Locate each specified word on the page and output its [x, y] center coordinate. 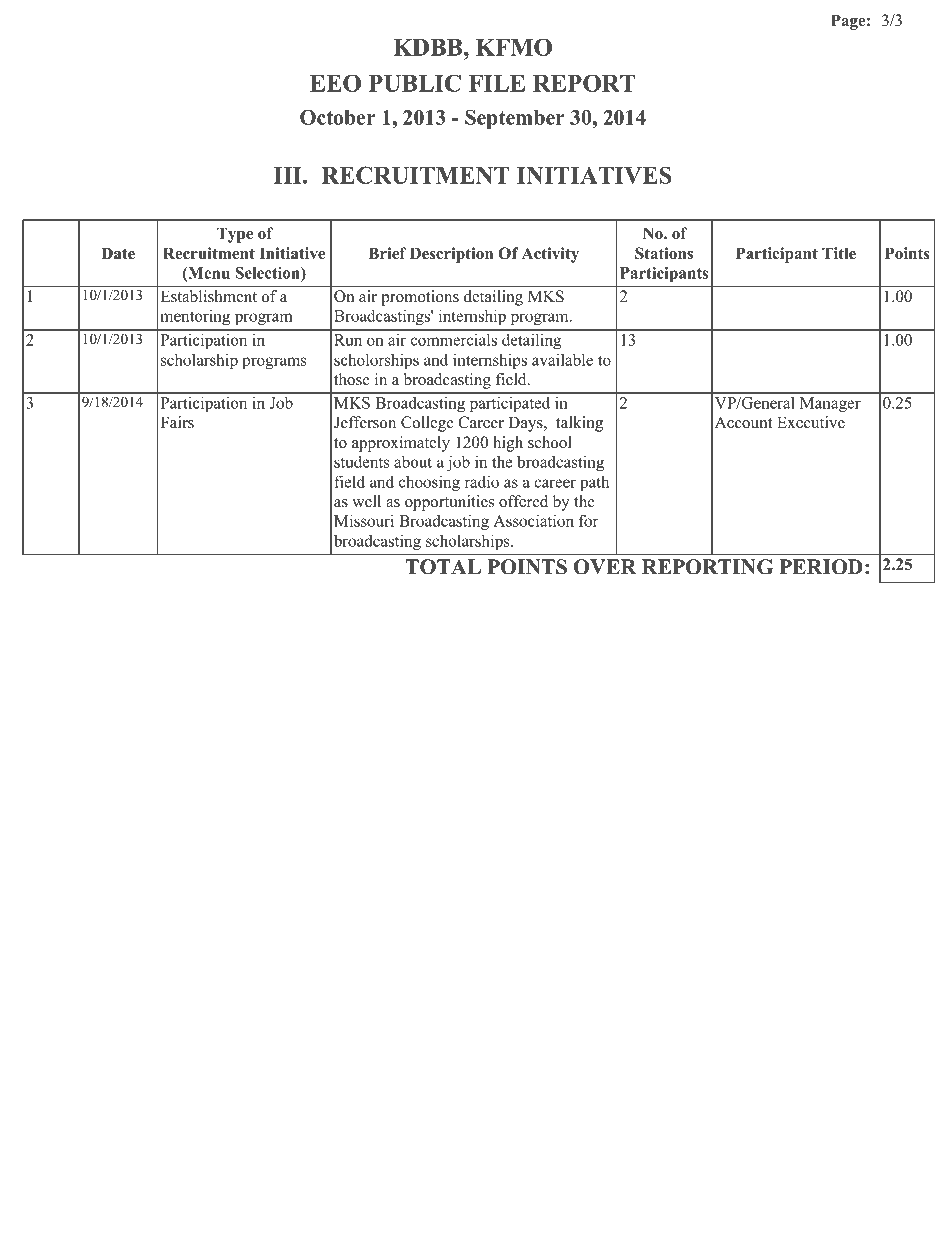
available [562, 359]
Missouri [364, 520]
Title [839, 253]
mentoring [195, 317]
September [515, 119]
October [338, 117]
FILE [497, 83]
